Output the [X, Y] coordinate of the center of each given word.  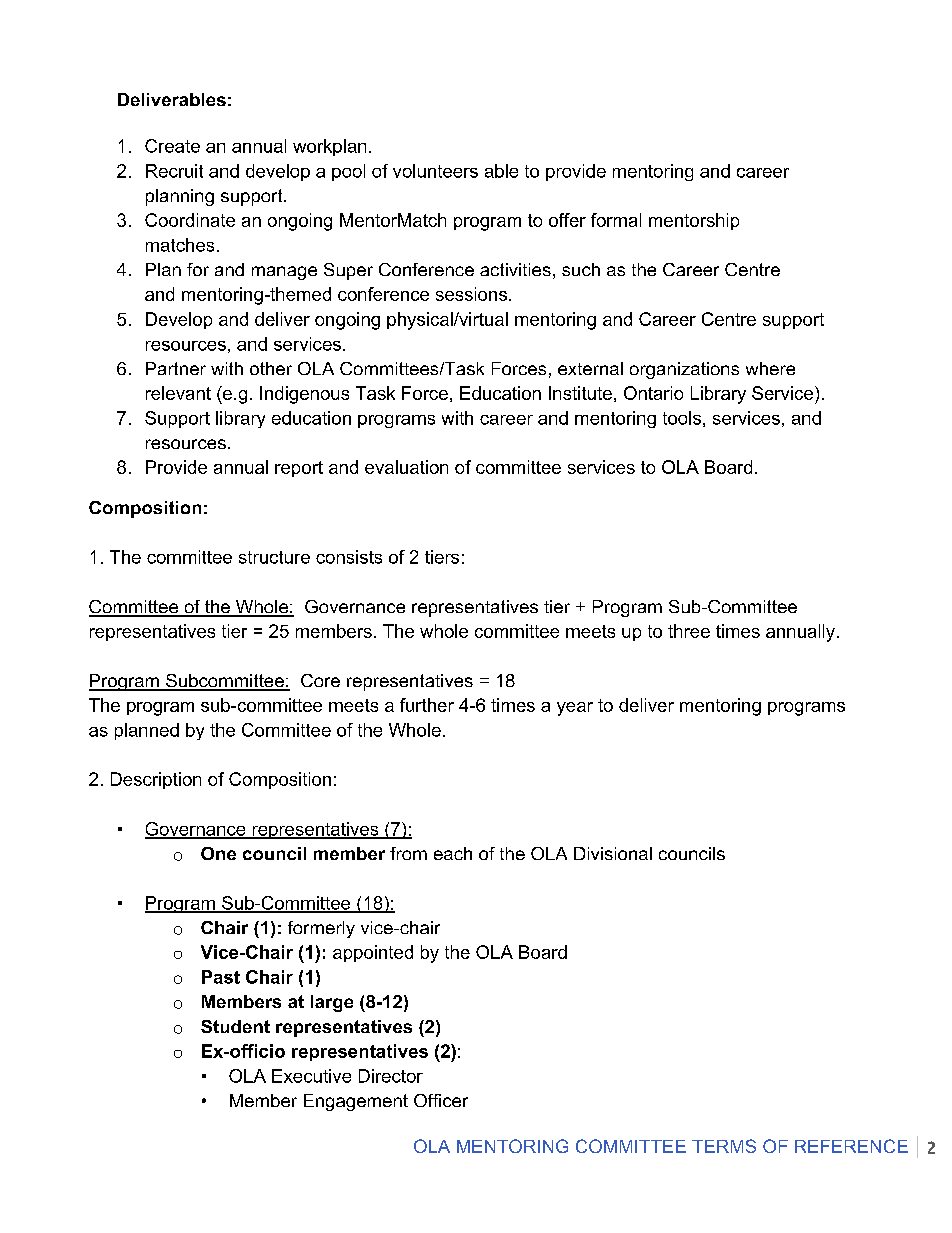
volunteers [435, 171]
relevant [178, 393]
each [453, 853]
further [427, 705]
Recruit [174, 171]
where [770, 368]
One [218, 853]
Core [320, 680]
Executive [311, 1076]
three [689, 631]
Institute [580, 393]
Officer [441, 1100]
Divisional [613, 853]
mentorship [694, 221]
